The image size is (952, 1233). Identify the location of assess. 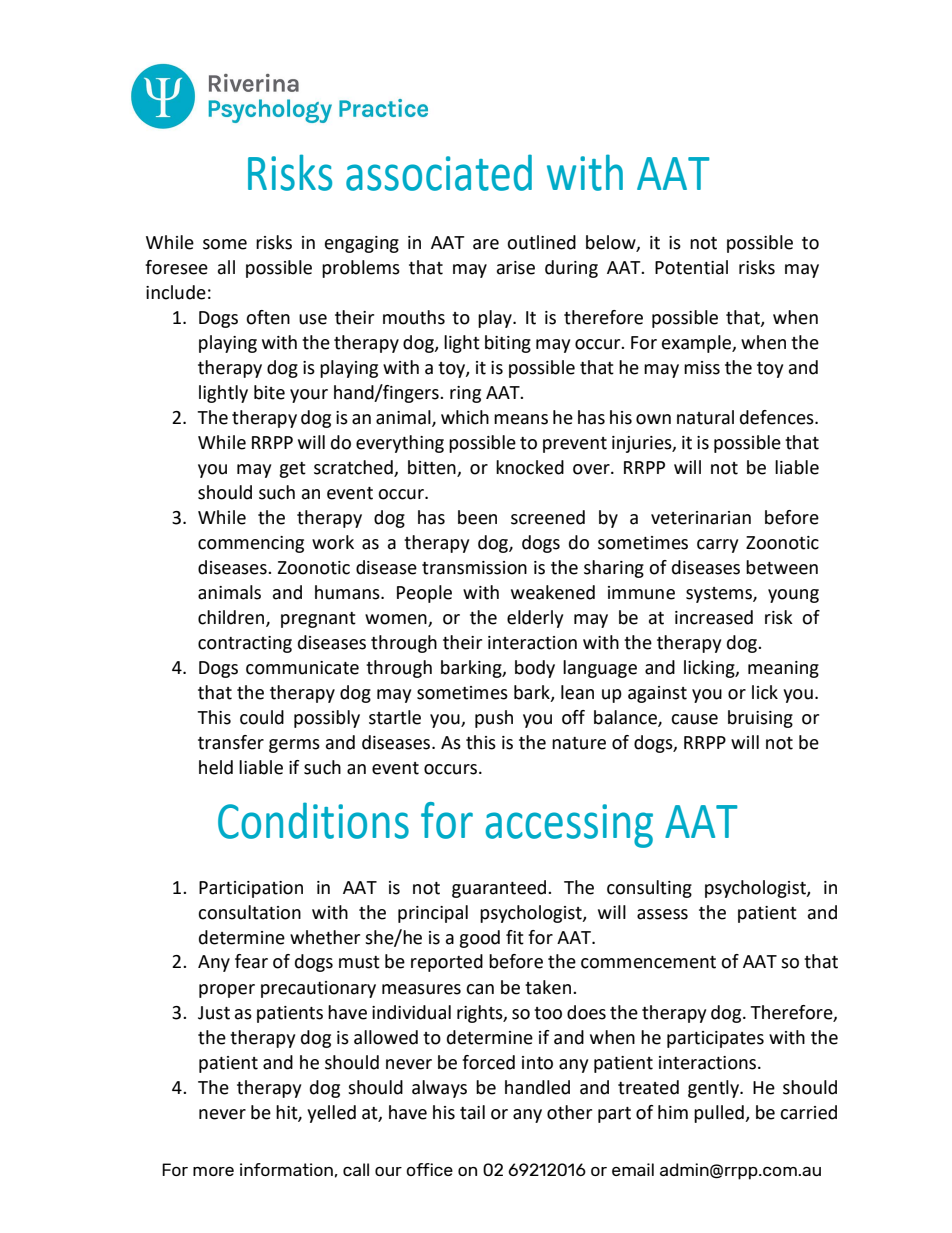
(662, 914).
